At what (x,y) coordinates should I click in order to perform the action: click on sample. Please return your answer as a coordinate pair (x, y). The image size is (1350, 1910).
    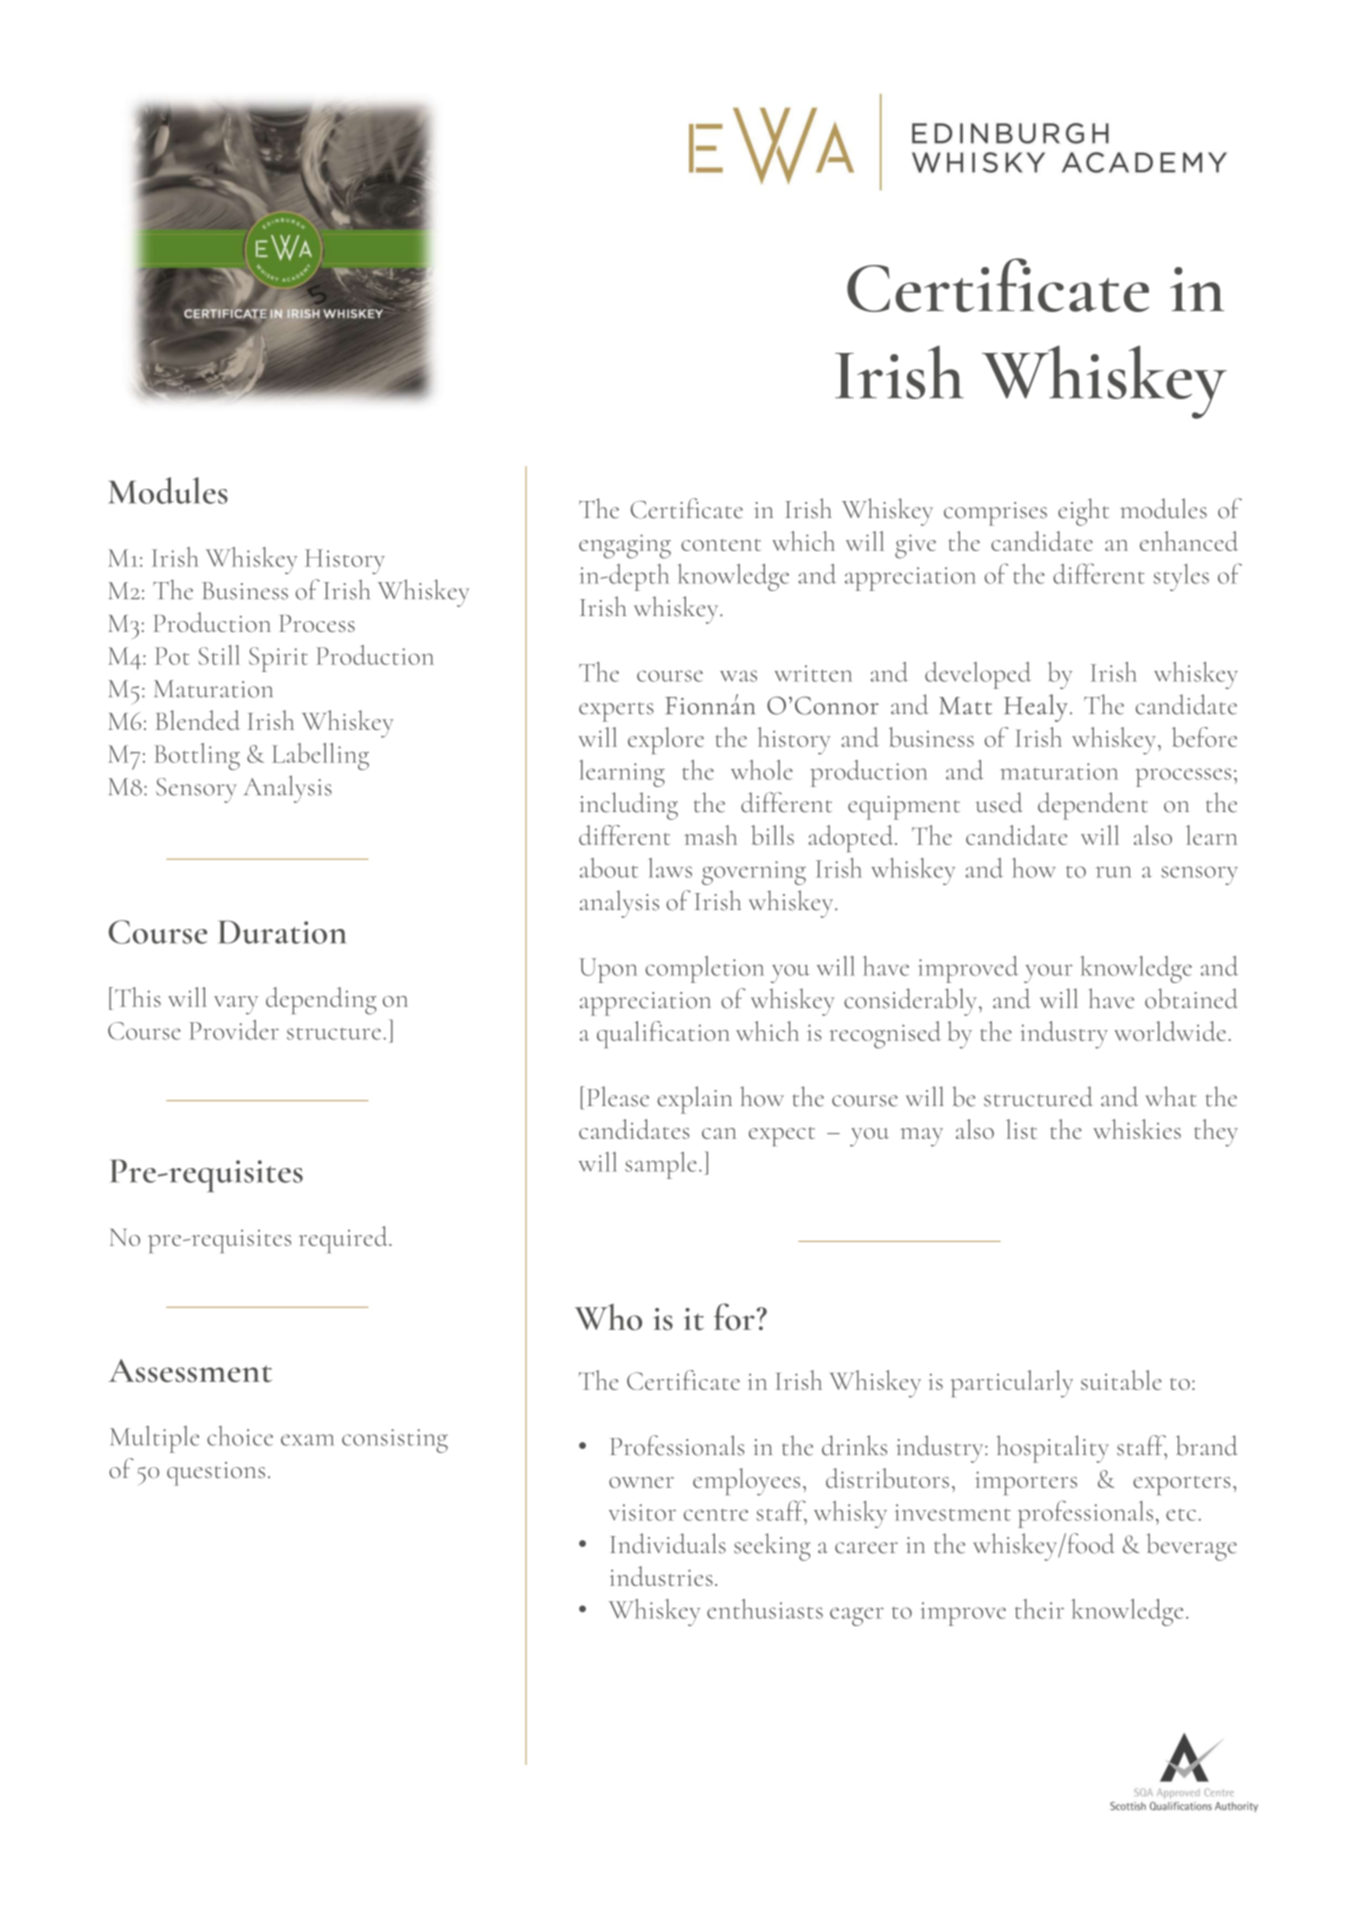
    Looking at the image, I should click on (661, 1165).
